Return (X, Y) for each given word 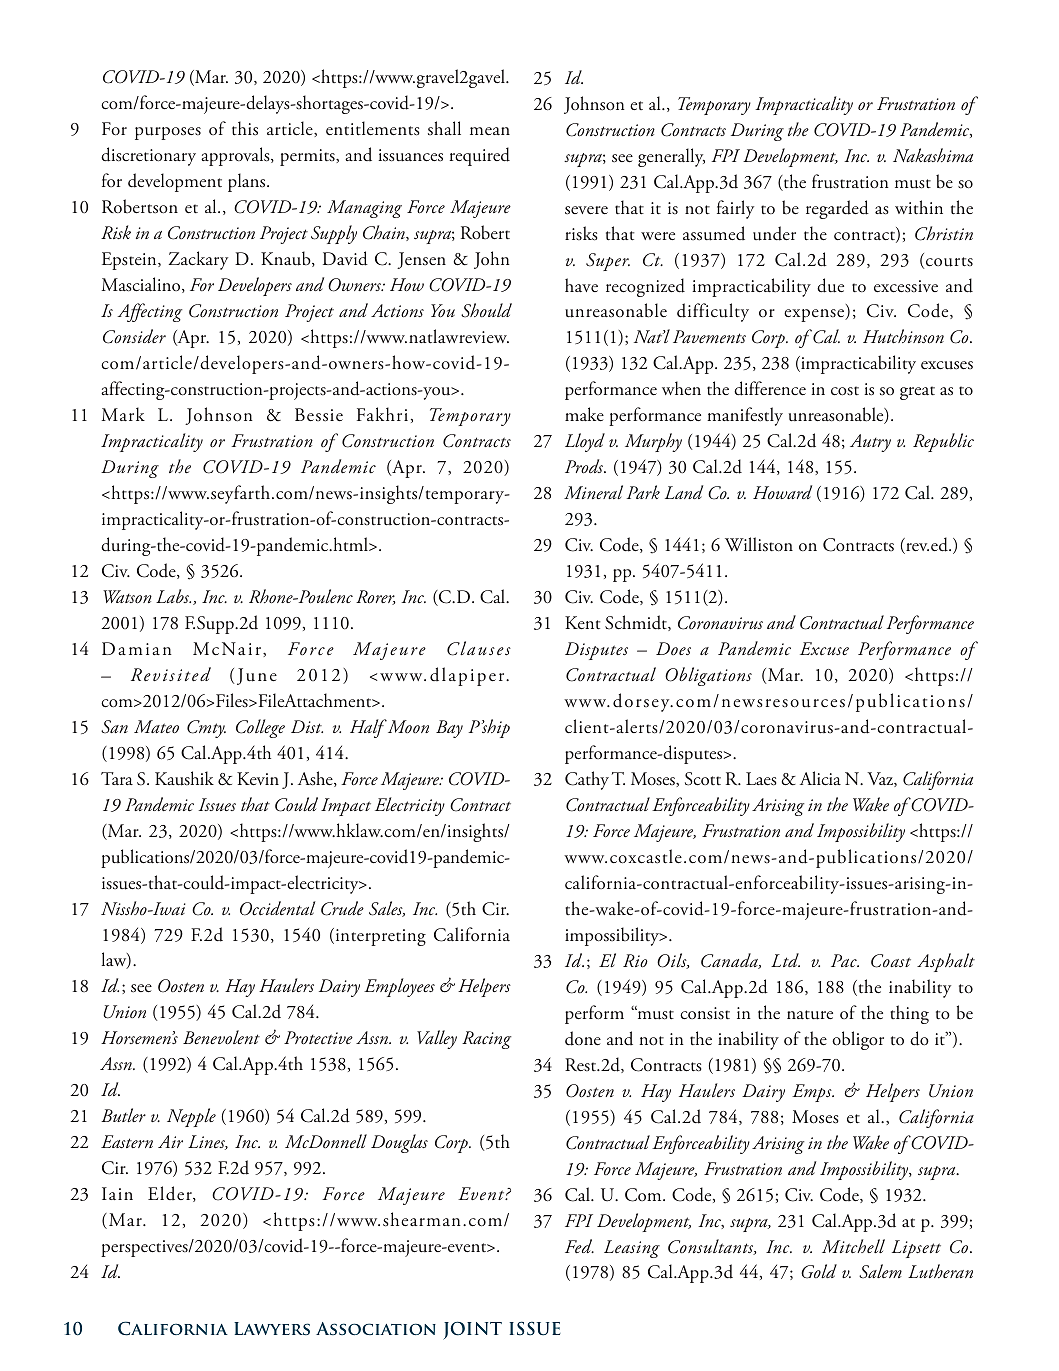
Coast (891, 961)
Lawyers (272, 1328)
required (480, 156)
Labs (173, 596)
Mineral (593, 492)
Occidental (278, 908)
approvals (236, 156)
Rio (635, 961)
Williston (759, 544)
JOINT (472, 1330)
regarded (837, 209)
